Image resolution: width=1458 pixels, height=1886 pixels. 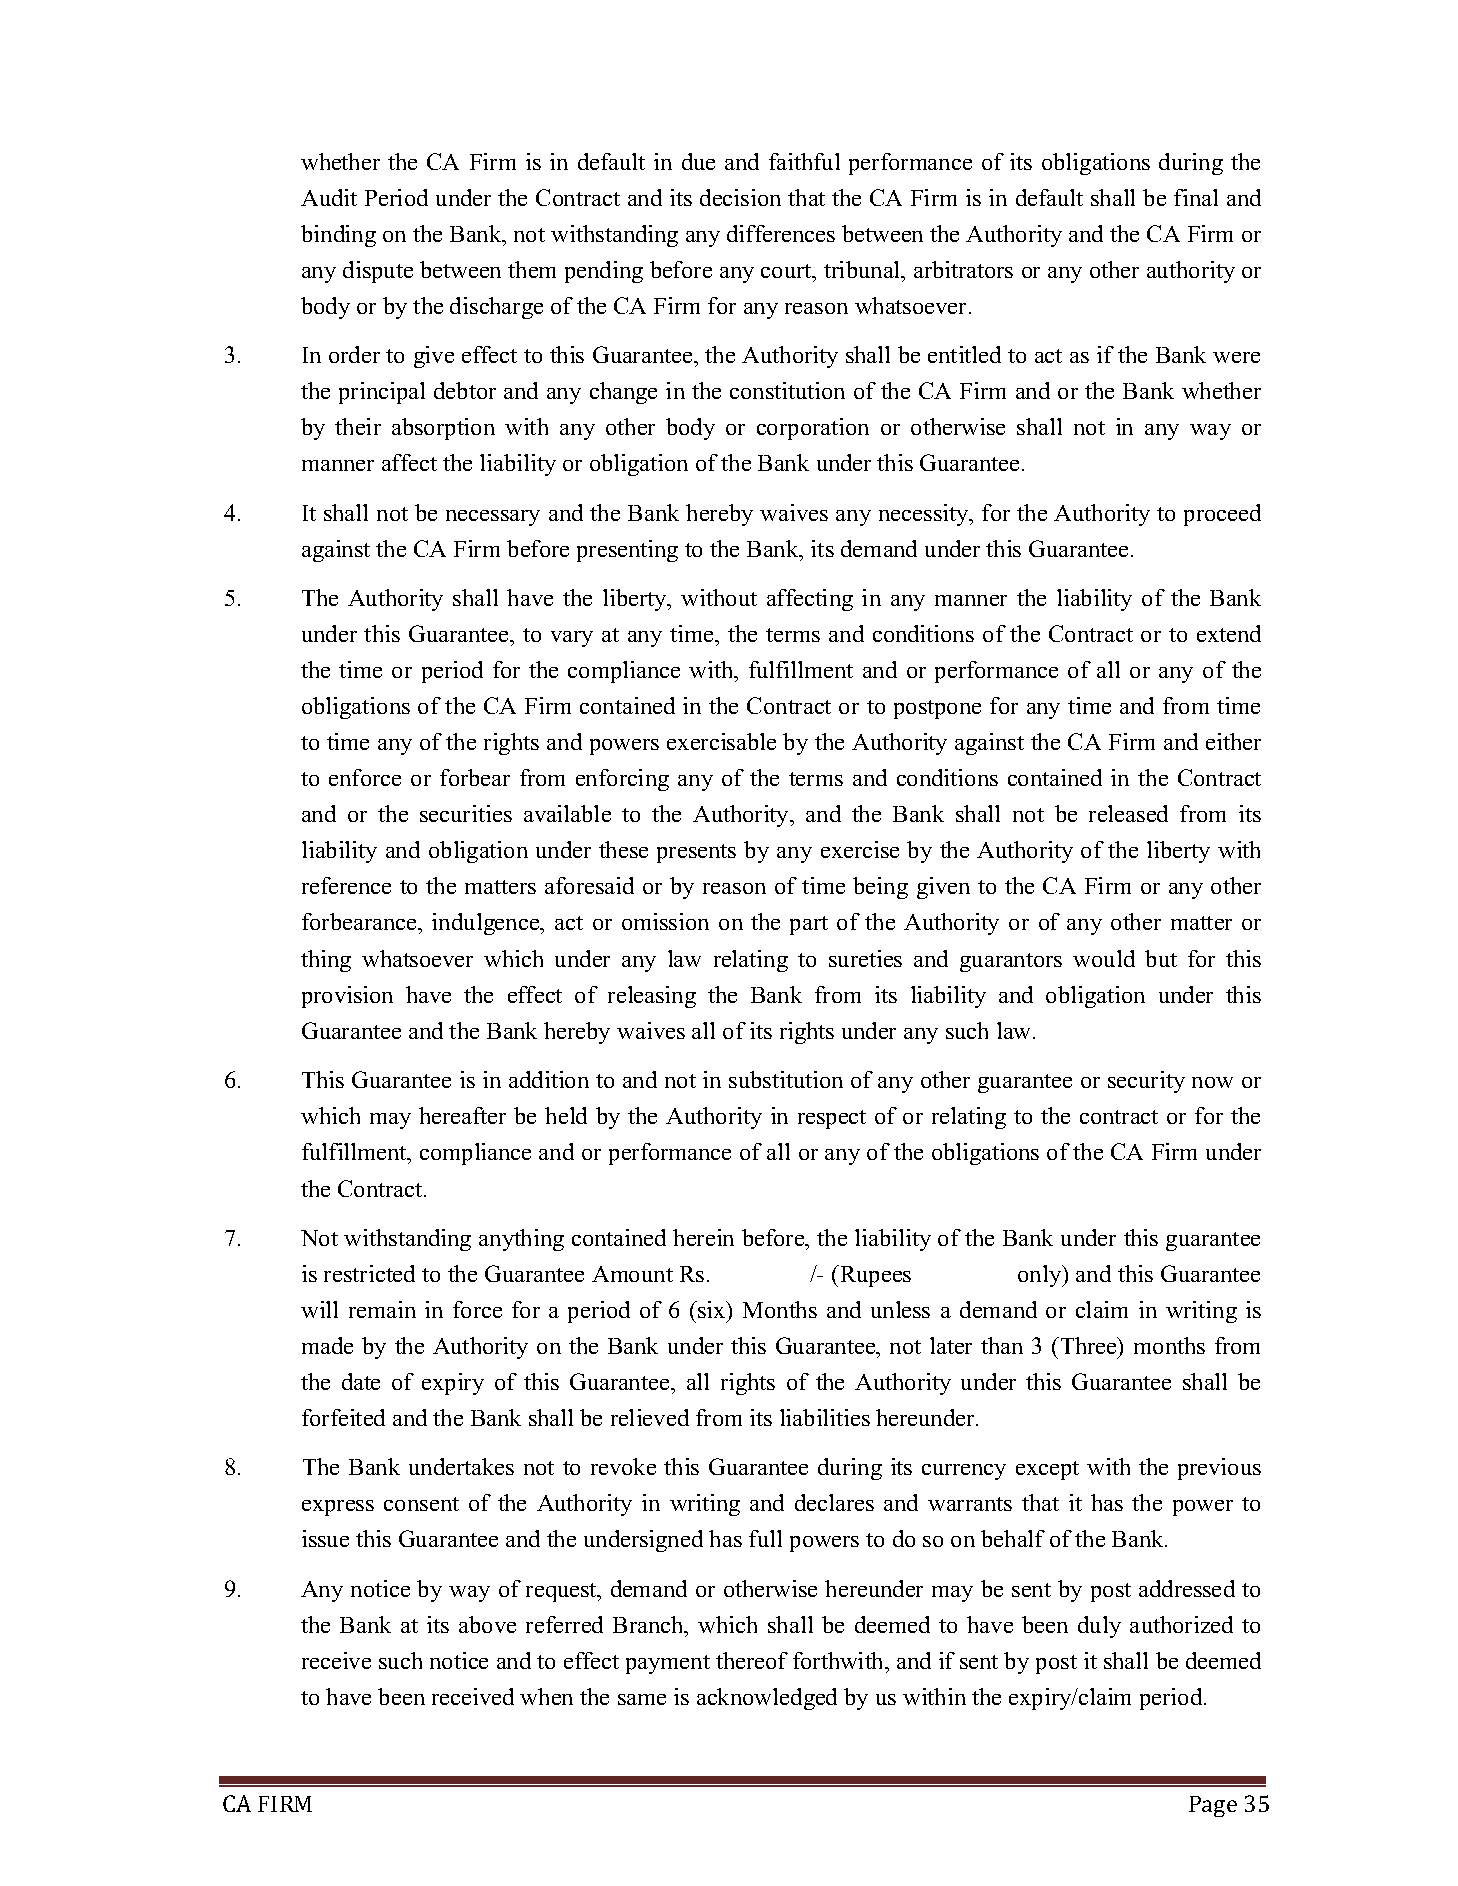 What do you see at coordinates (361, 1381) in the document?
I see `date` at bounding box center [361, 1381].
